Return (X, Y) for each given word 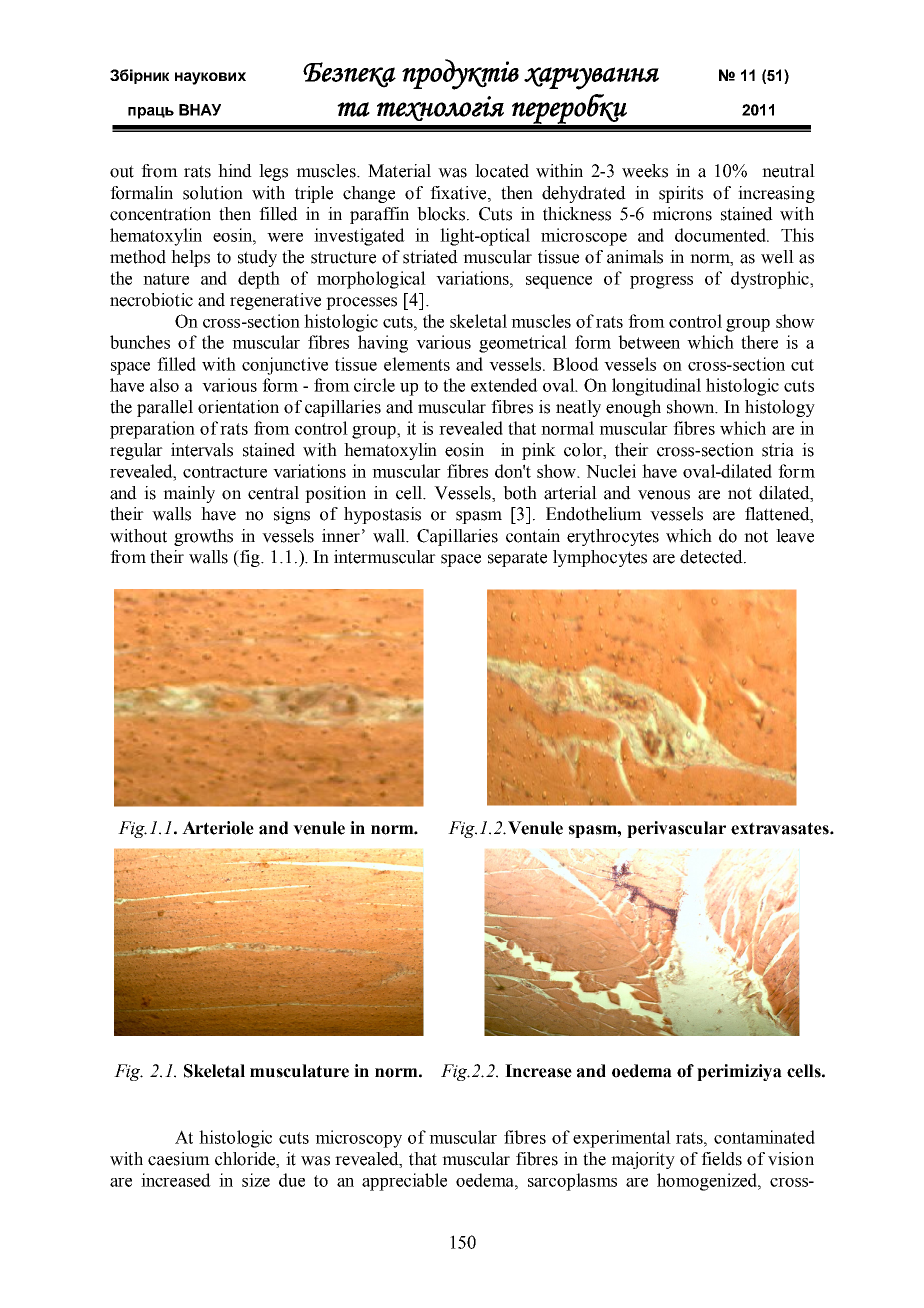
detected (712, 557)
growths (203, 537)
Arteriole (218, 828)
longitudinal (656, 387)
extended (504, 385)
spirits (681, 194)
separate (517, 559)
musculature (299, 1071)
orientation (238, 407)
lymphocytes (600, 558)
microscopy (358, 1139)
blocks (442, 214)
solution (213, 193)
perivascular (676, 829)
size (256, 1180)
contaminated (764, 1137)
